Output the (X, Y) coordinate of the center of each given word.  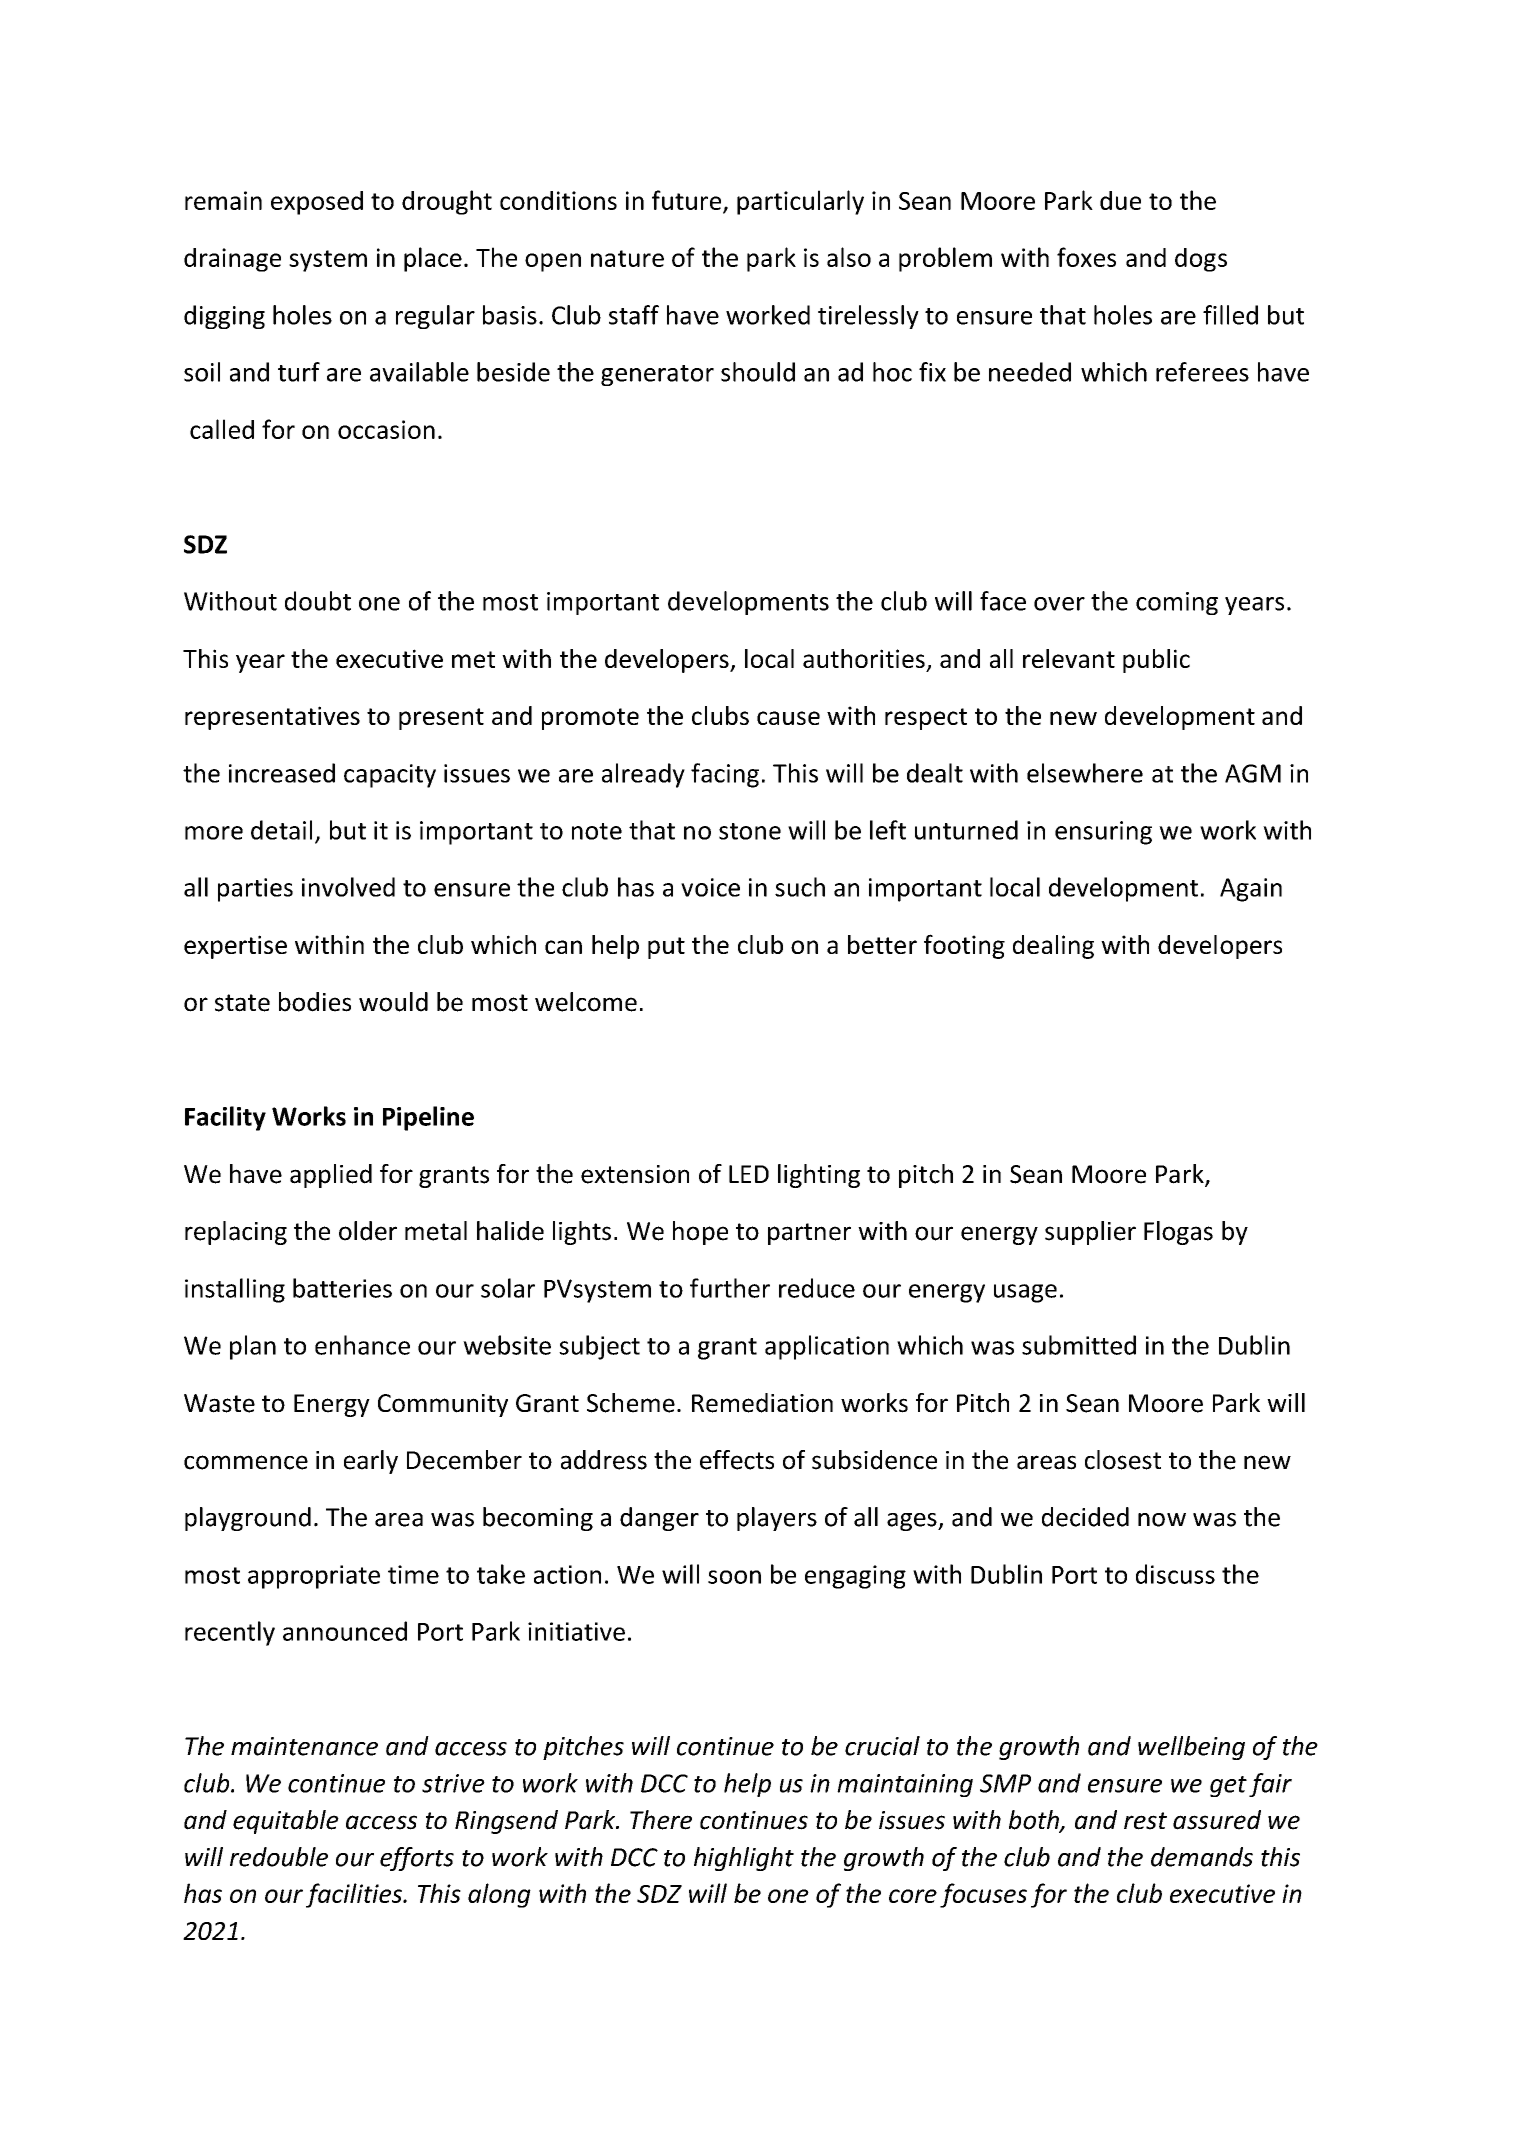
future (688, 201)
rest (1145, 1821)
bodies (315, 1002)
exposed (317, 203)
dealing (1053, 947)
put (666, 948)
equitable (286, 1822)
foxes (1086, 257)
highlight (744, 1859)
